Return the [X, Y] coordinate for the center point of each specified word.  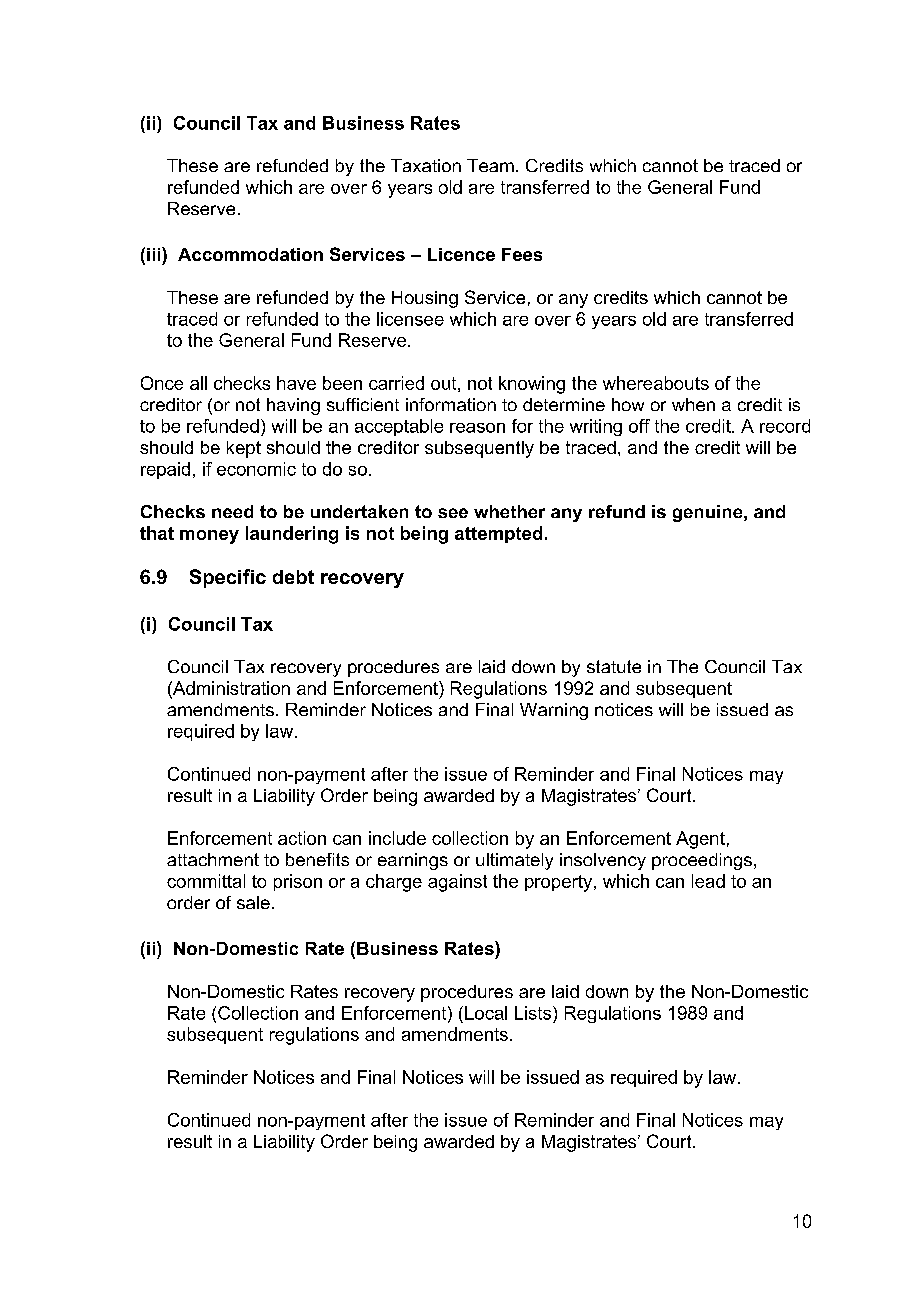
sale [253, 902]
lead [708, 881]
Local [486, 1013]
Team [490, 165]
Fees [522, 254]
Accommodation [250, 254]
